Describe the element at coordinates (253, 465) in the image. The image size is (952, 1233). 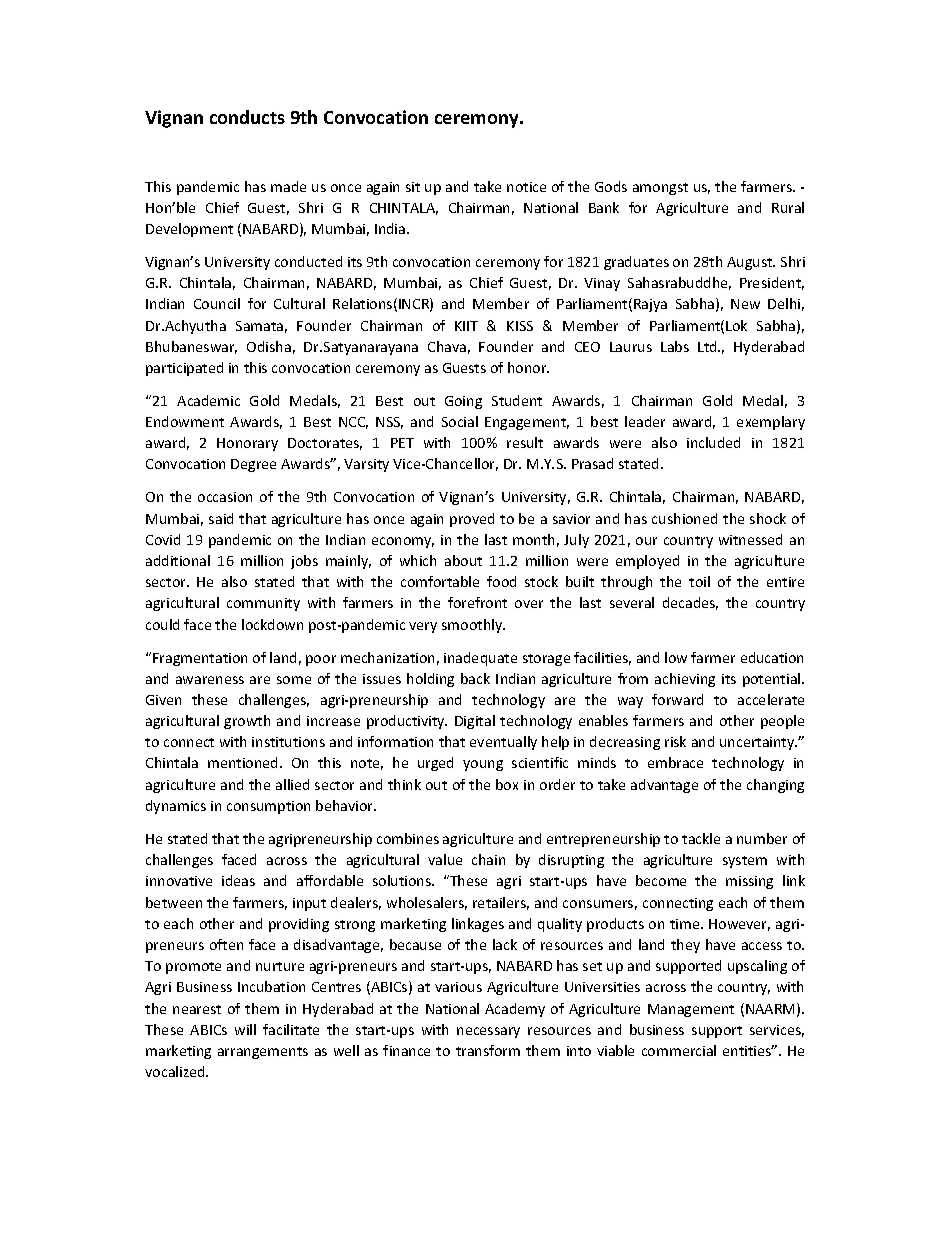
I see `Degree` at that location.
